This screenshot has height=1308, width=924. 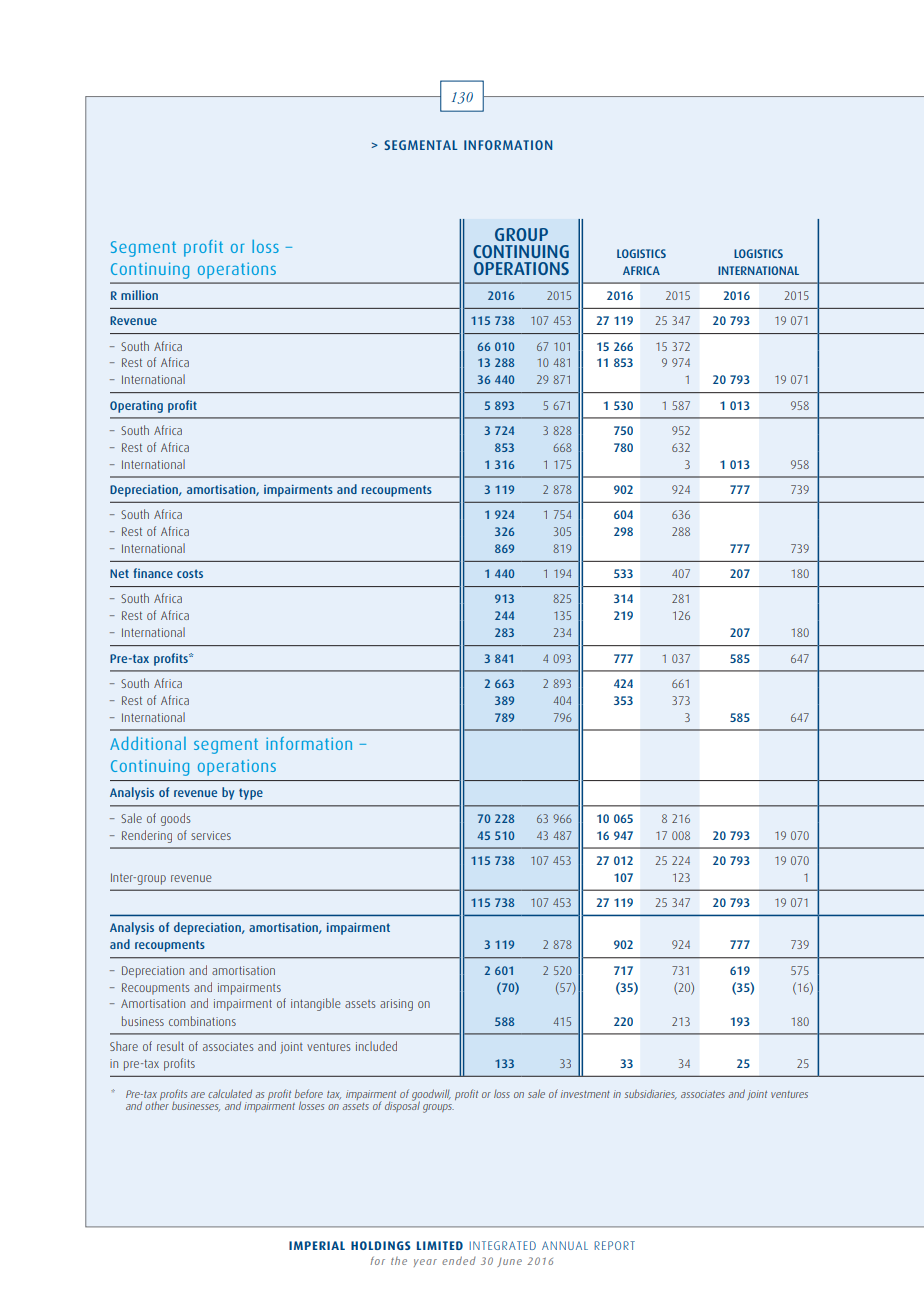 What do you see at coordinates (317, 1245) in the screenshot?
I see `IMPERIAL` at bounding box center [317, 1245].
